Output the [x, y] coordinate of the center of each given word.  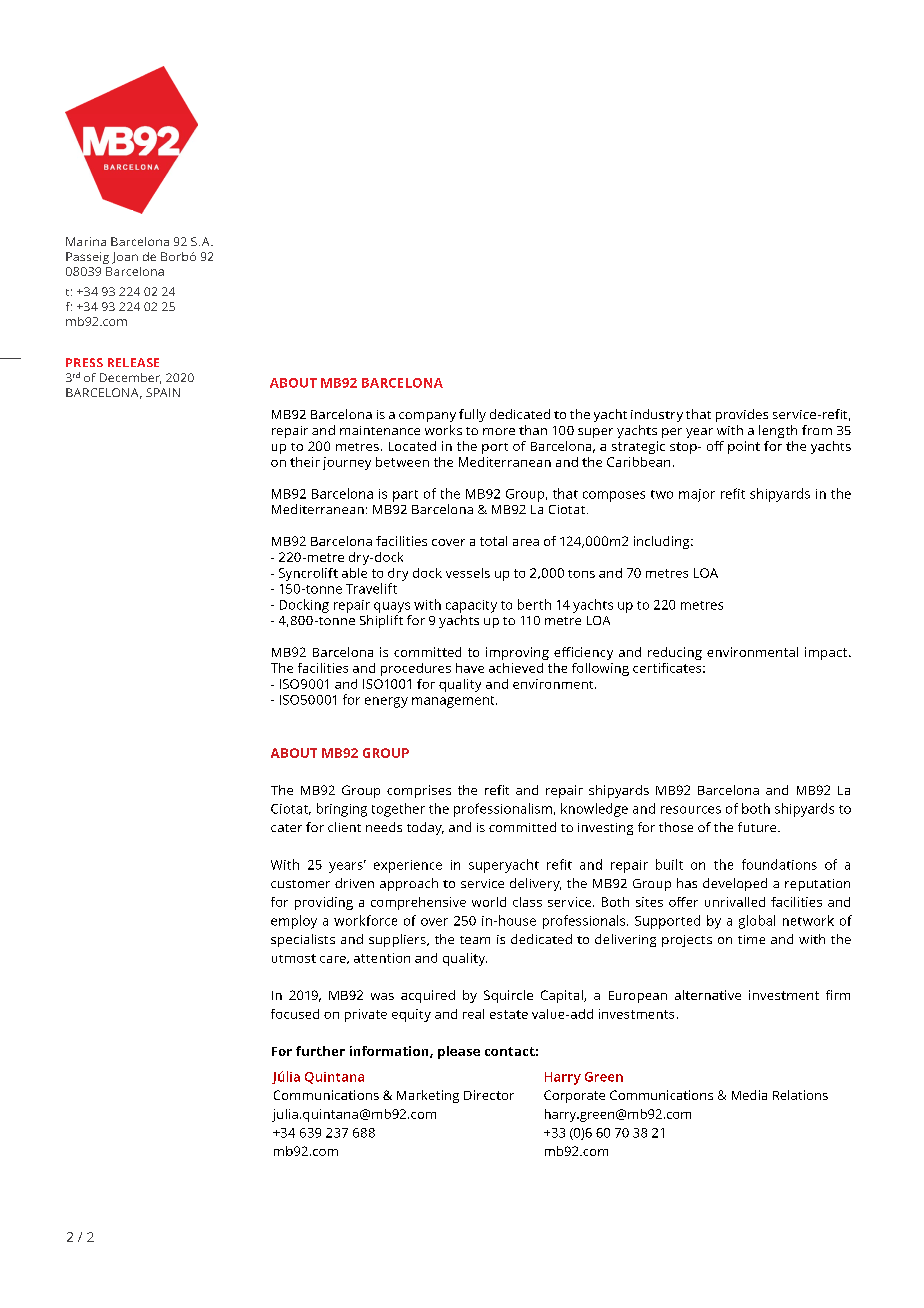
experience [408, 866]
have [470, 668]
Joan [125, 258]
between [402, 462]
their [305, 462]
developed [735, 884]
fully [472, 415]
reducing [675, 653]
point [744, 447]
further [320, 1051]
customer [300, 884]
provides [742, 415]
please [459, 1052]
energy [386, 702]
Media [749, 1095]
